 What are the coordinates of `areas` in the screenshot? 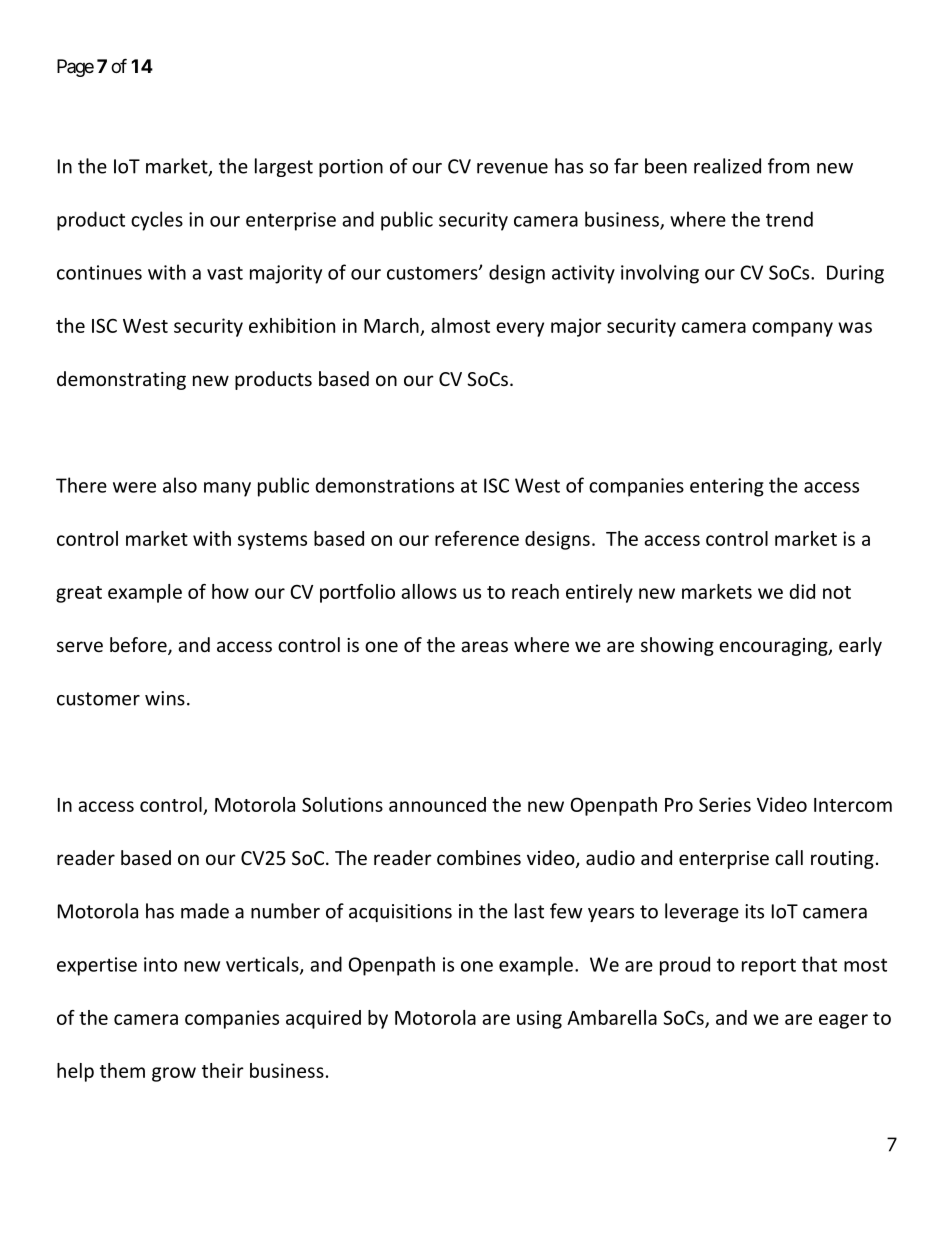 It's located at (484, 646).
